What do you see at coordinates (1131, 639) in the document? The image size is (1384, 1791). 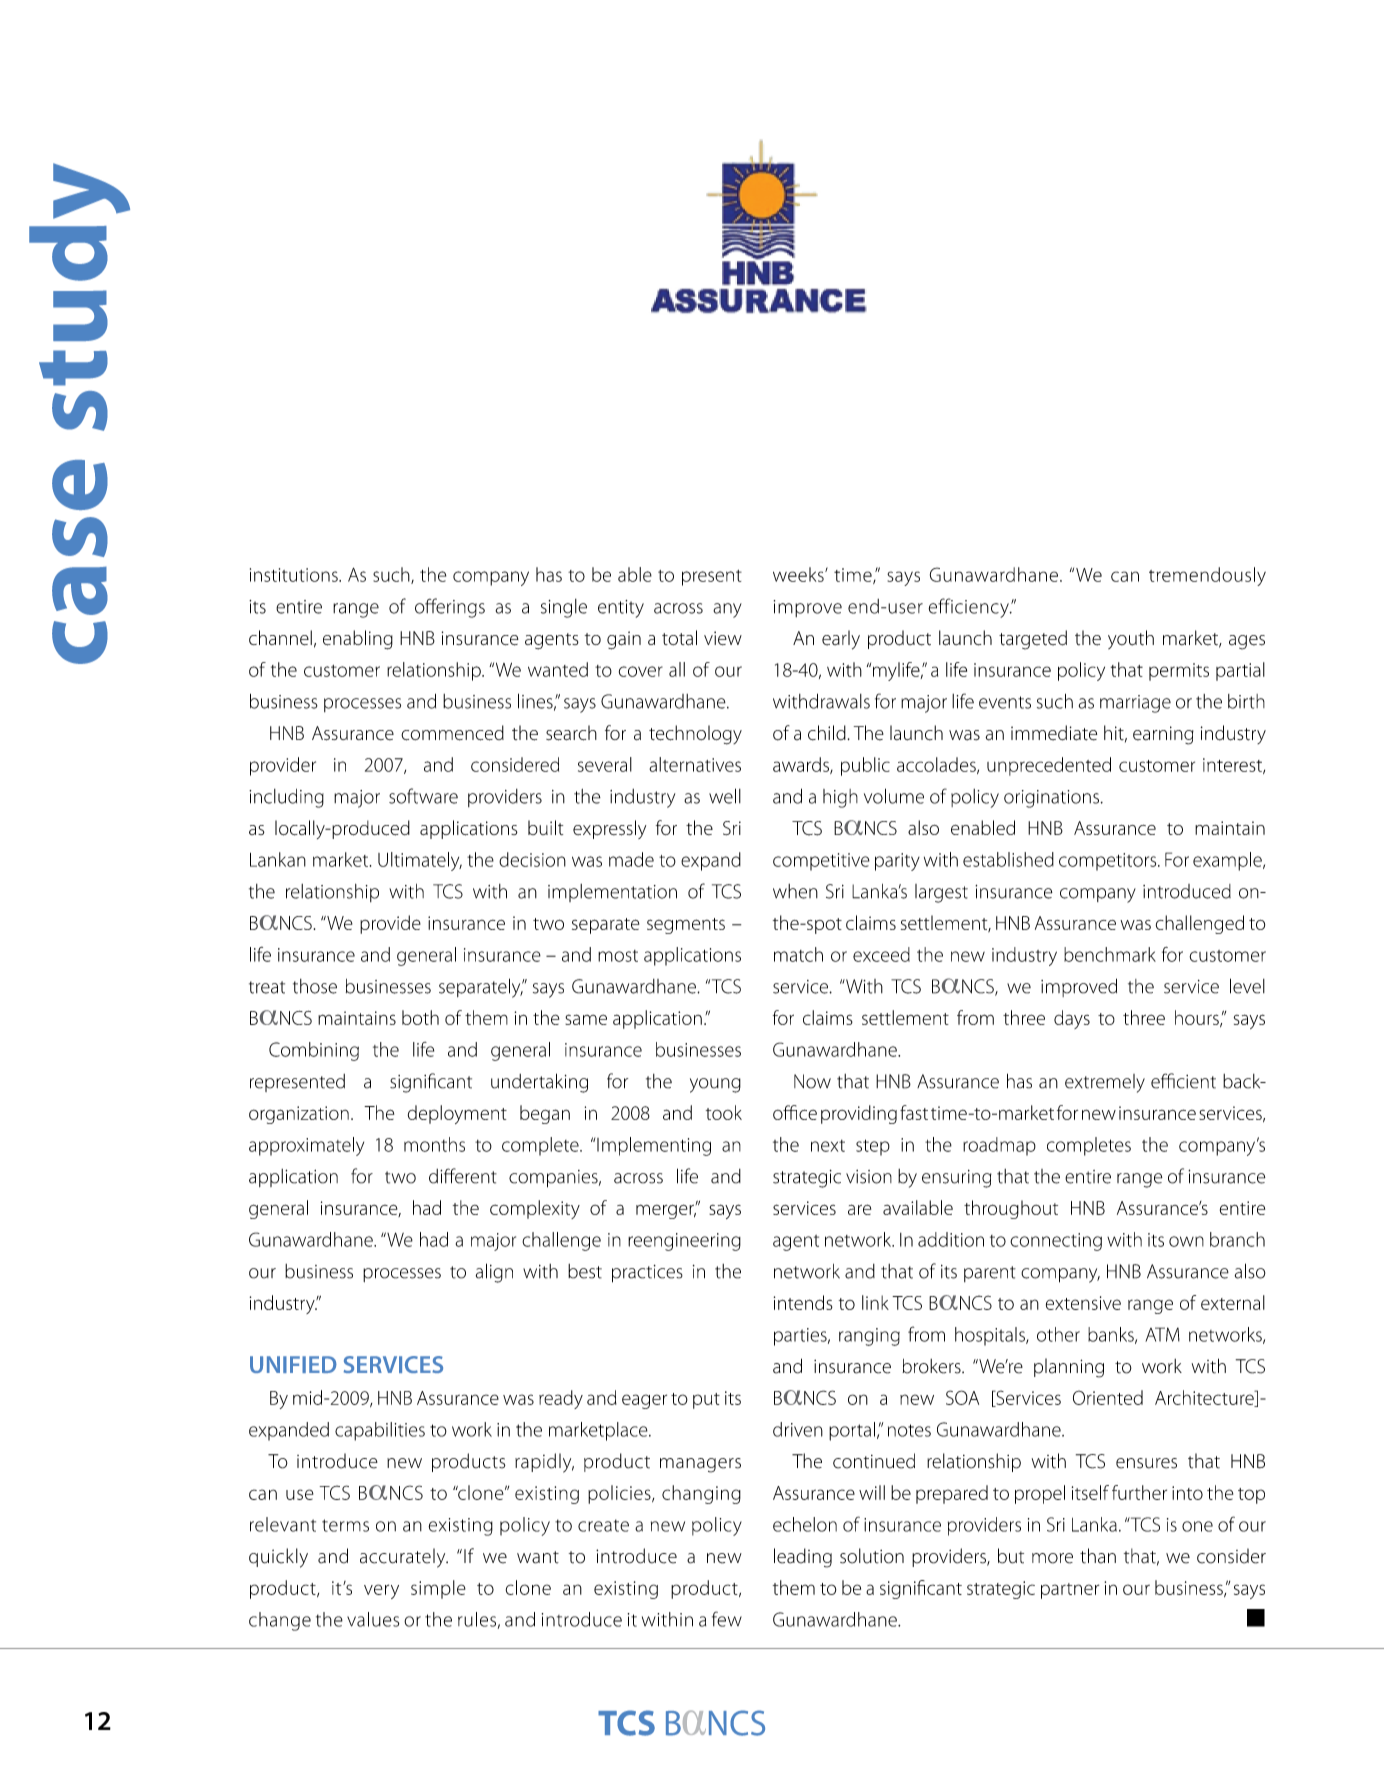 I see `youth` at bounding box center [1131, 639].
